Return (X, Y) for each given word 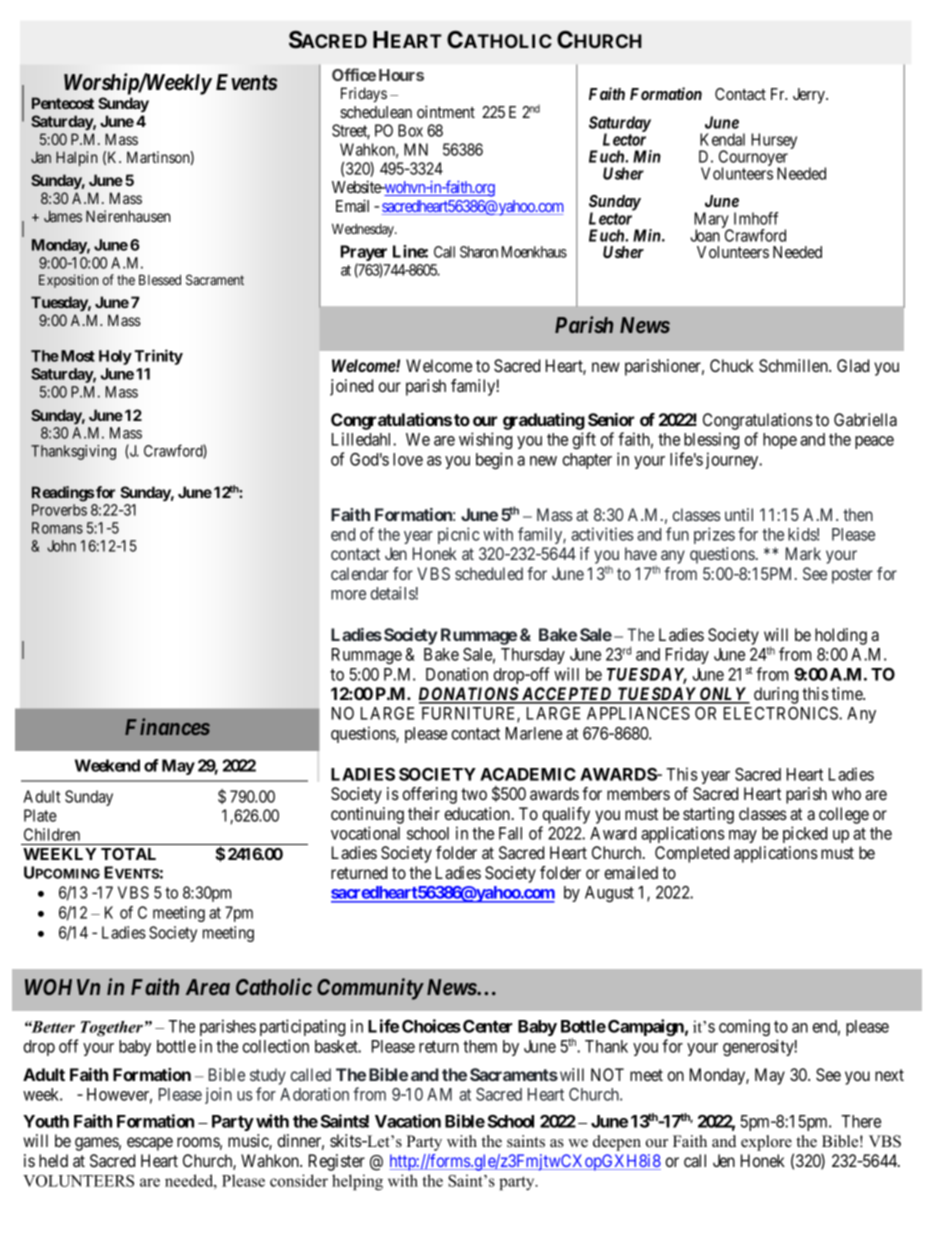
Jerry (810, 96)
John (61, 546)
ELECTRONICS (782, 713)
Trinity (159, 357)
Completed (692, 854)
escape (150, 1144)
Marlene (534, 733)
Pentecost (63, 103)
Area (208, 987)
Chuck (732, 365)
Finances (167, 726)
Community (370, 989)
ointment (446, 111)
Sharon (479, 252)
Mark (803, 553)
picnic (459, 535)
